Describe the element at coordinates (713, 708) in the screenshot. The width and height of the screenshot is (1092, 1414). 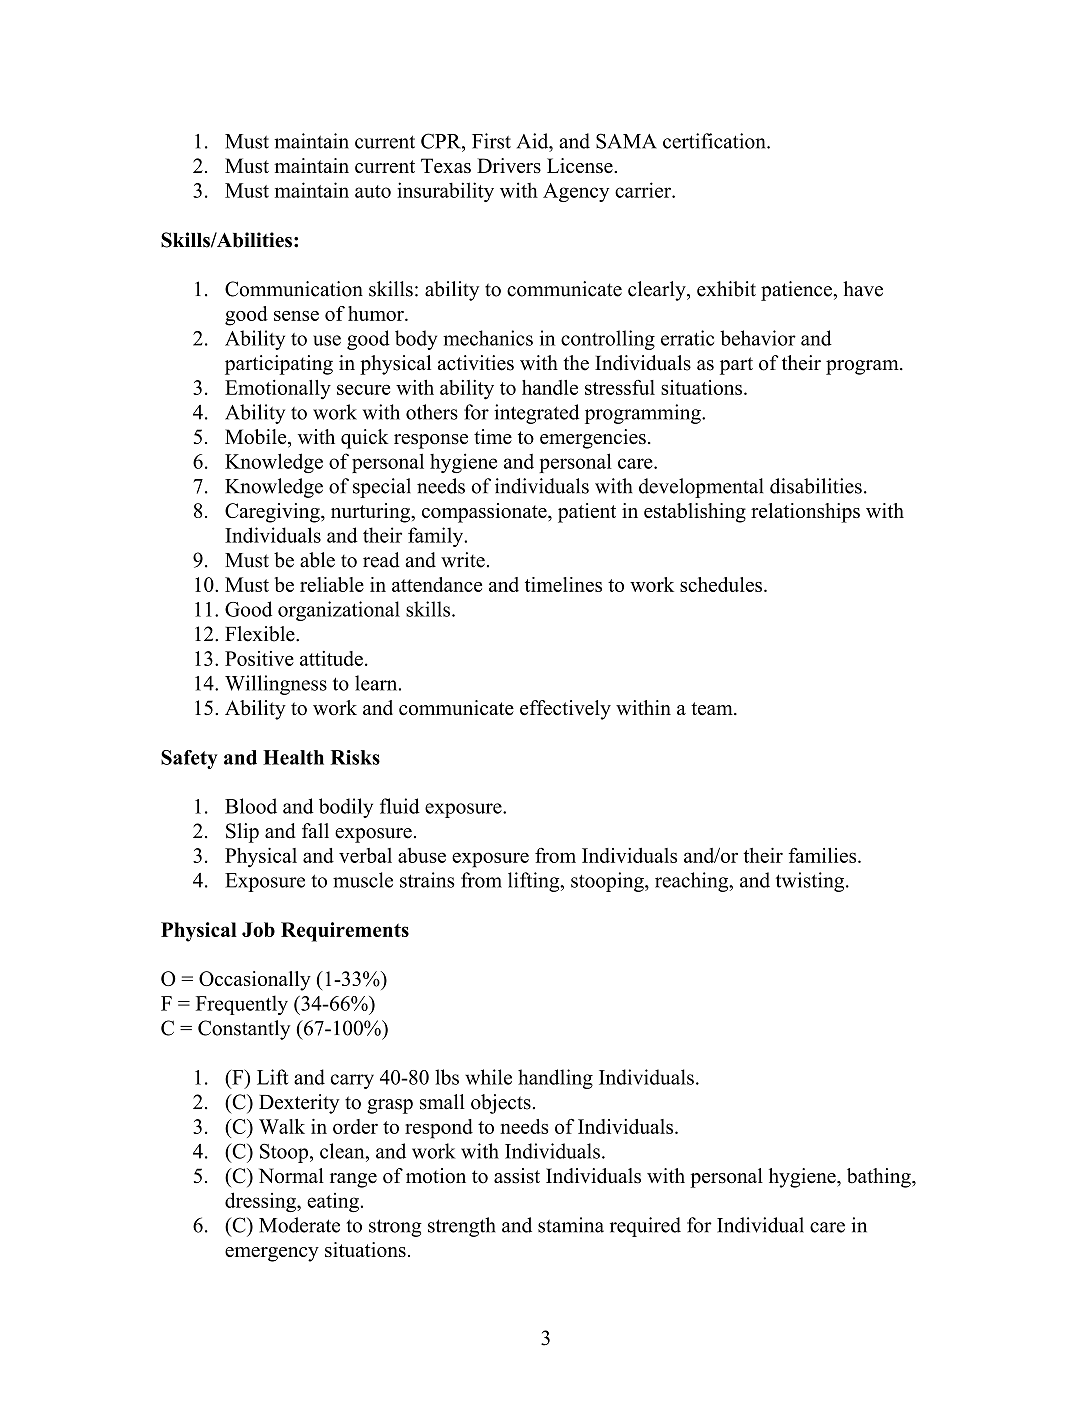
I see `team` at that location.
